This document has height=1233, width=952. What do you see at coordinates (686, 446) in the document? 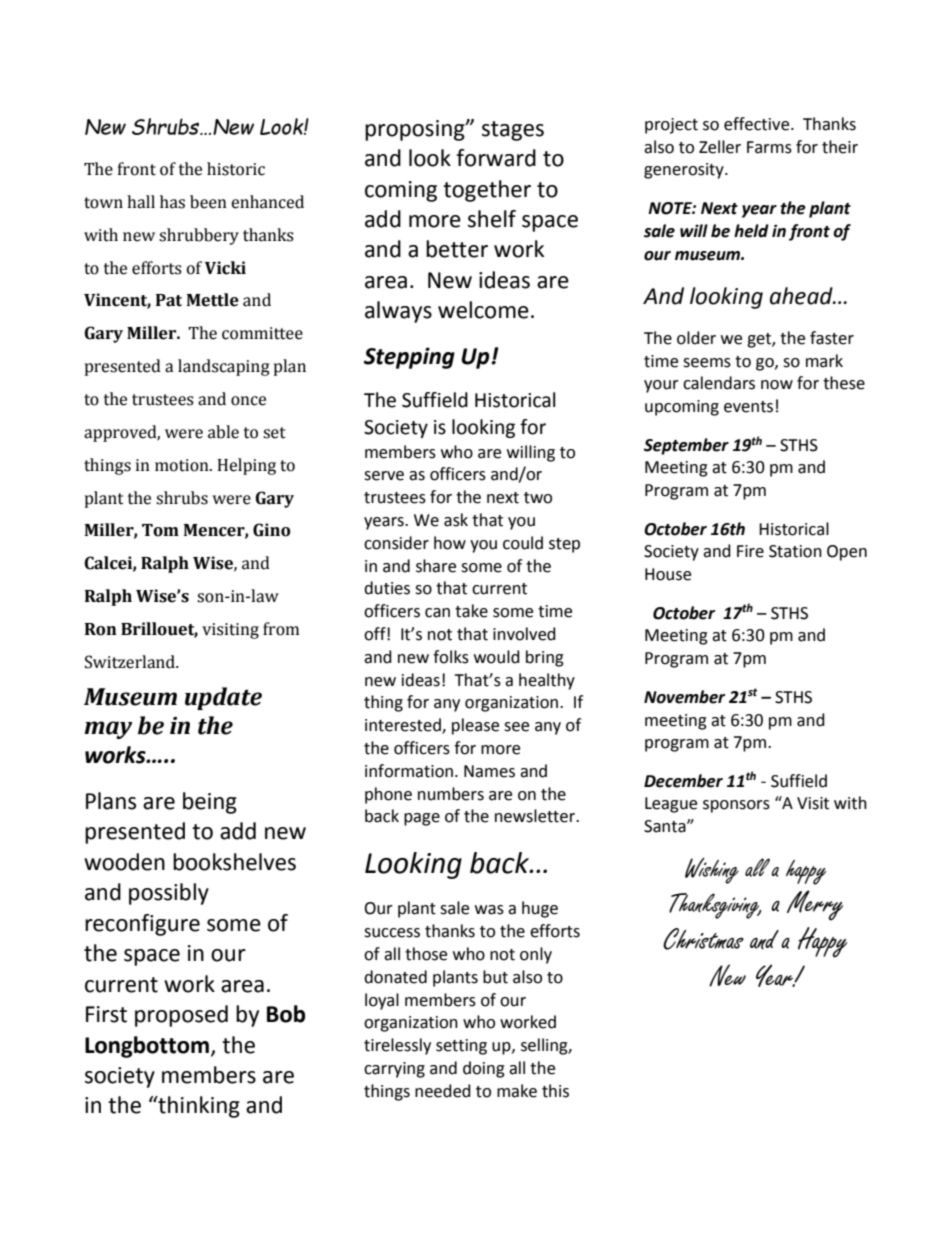
I see `September` at bounding box center [686, 446].
